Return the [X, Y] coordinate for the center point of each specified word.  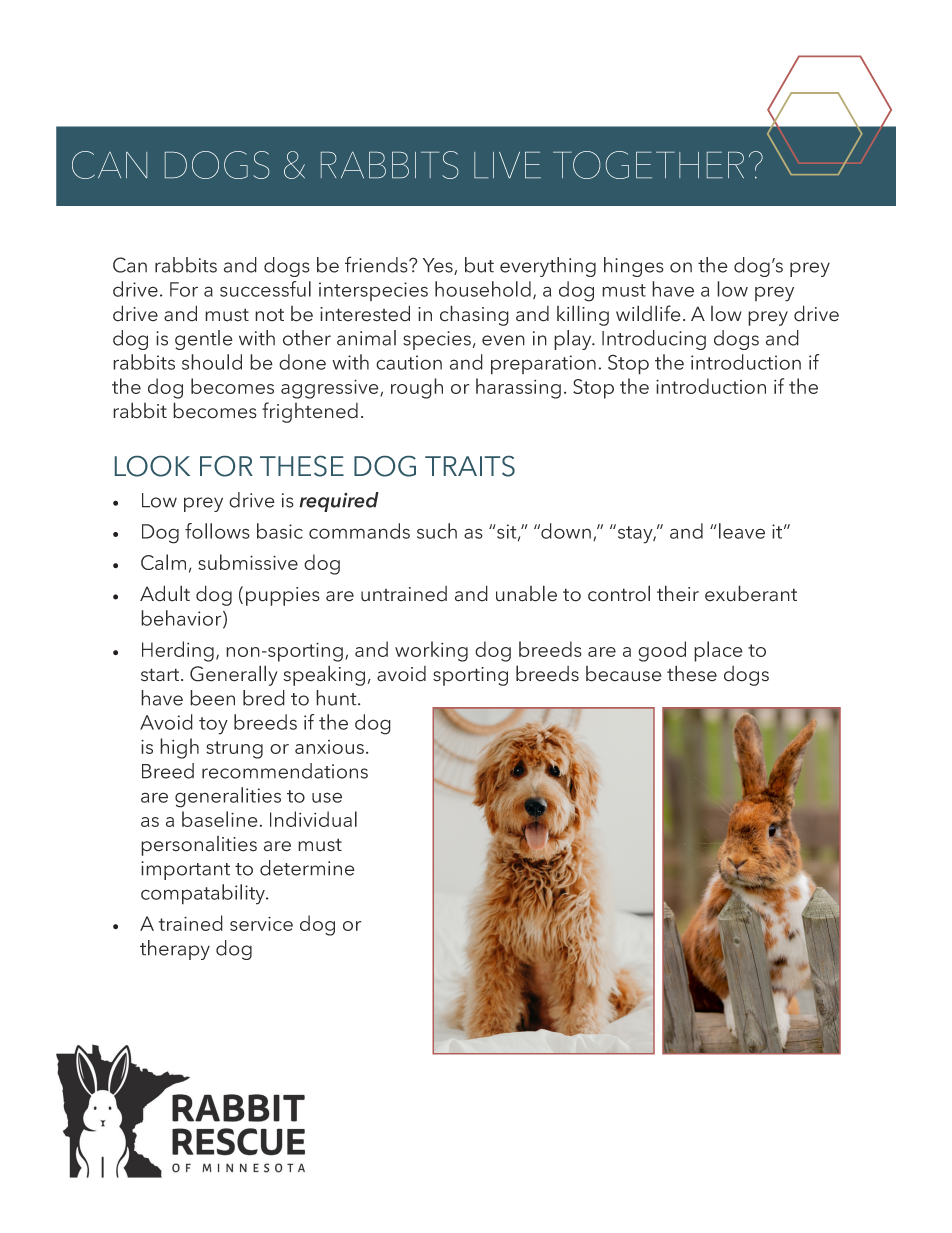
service [261, 923]
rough [417, 388]
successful [265, 289]
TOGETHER [648, 165]
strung [234, 750]
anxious [329, 747]
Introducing [654, 340]
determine [307, 868]
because [624, 674]
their [678, 593]
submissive [248, 562]
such [437, 531]
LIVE [507, 165]
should [212, 362]
